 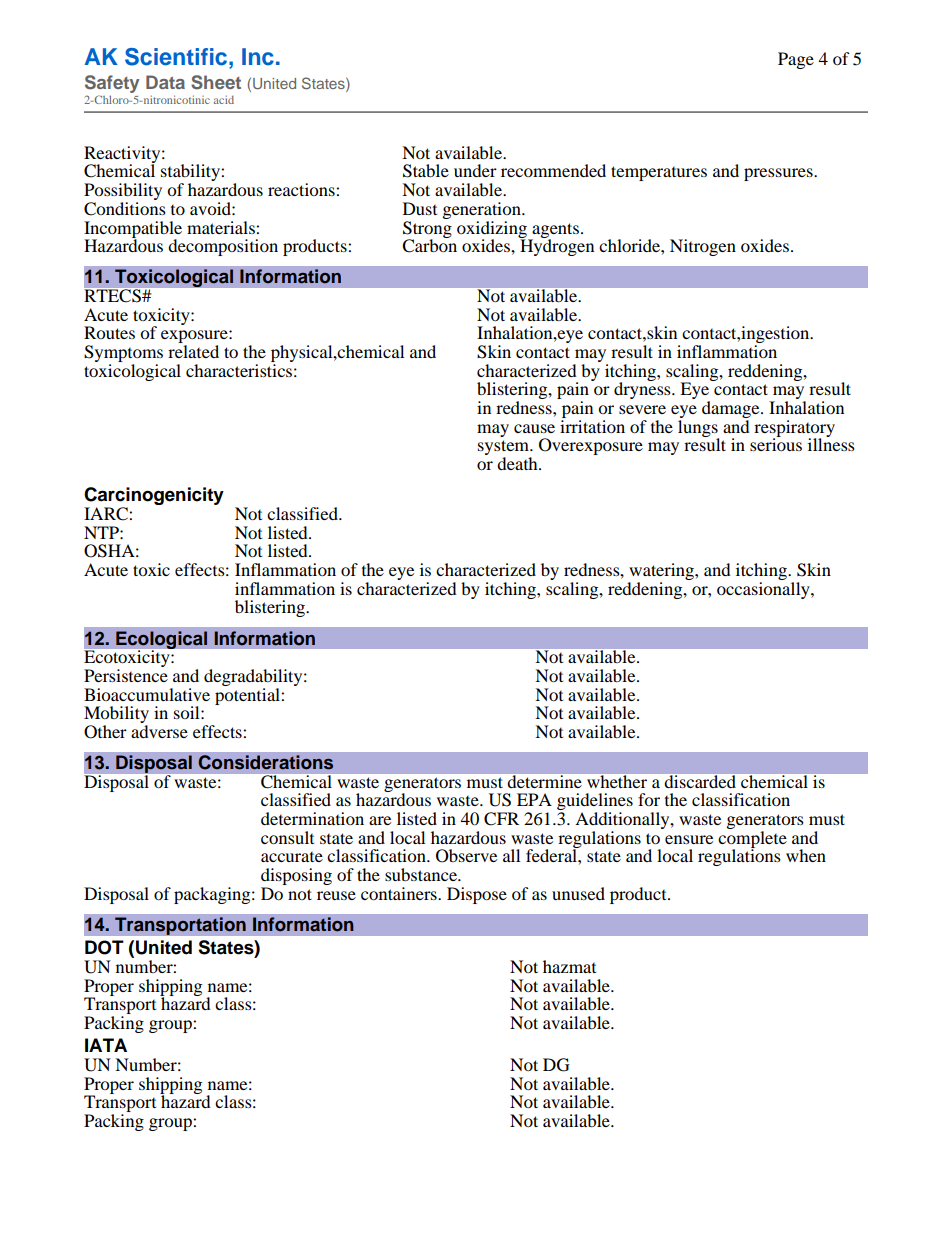 I want to click on occasionally, so click(x=764, y=589).
